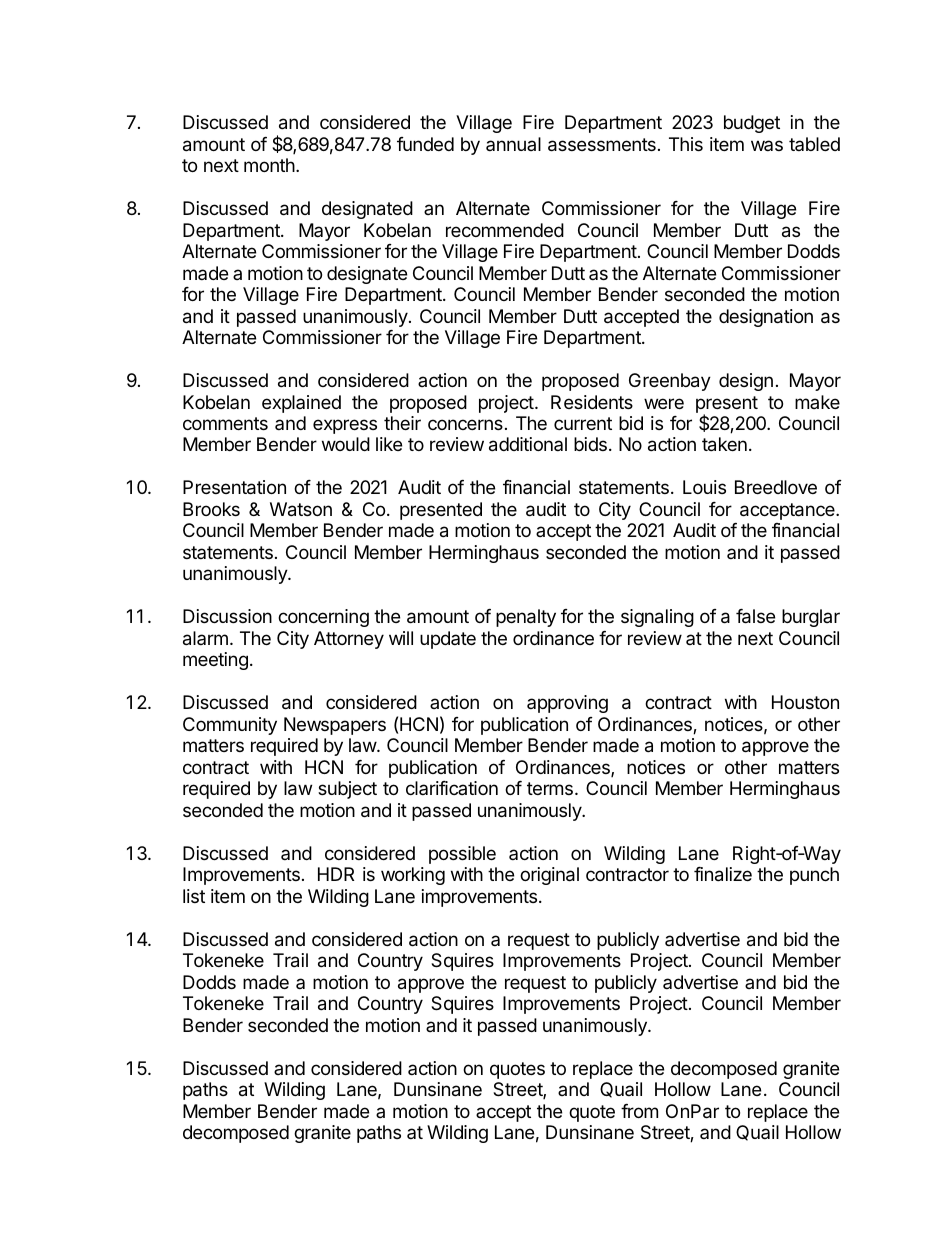 The image size is (952, 1233). I want to click on terms, so click(550, 788).
